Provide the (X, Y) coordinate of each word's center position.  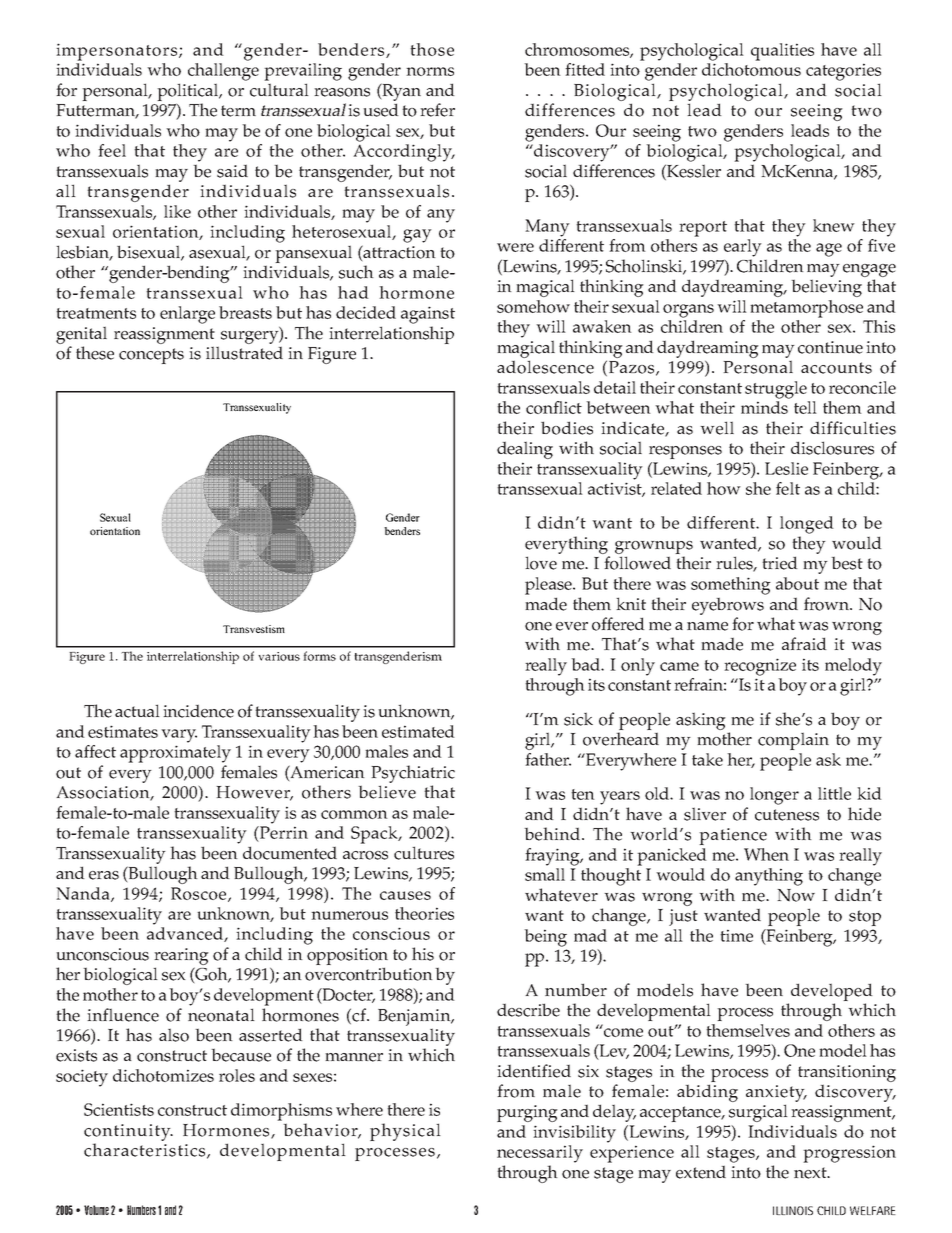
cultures (424, 853)
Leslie (786, 468)
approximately (175, 754)
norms (430, 71)
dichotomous (751, 69)
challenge (223, 72)
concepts (151, 356)
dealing (525, 450)
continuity (128, 1132)
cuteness (787, 815)
